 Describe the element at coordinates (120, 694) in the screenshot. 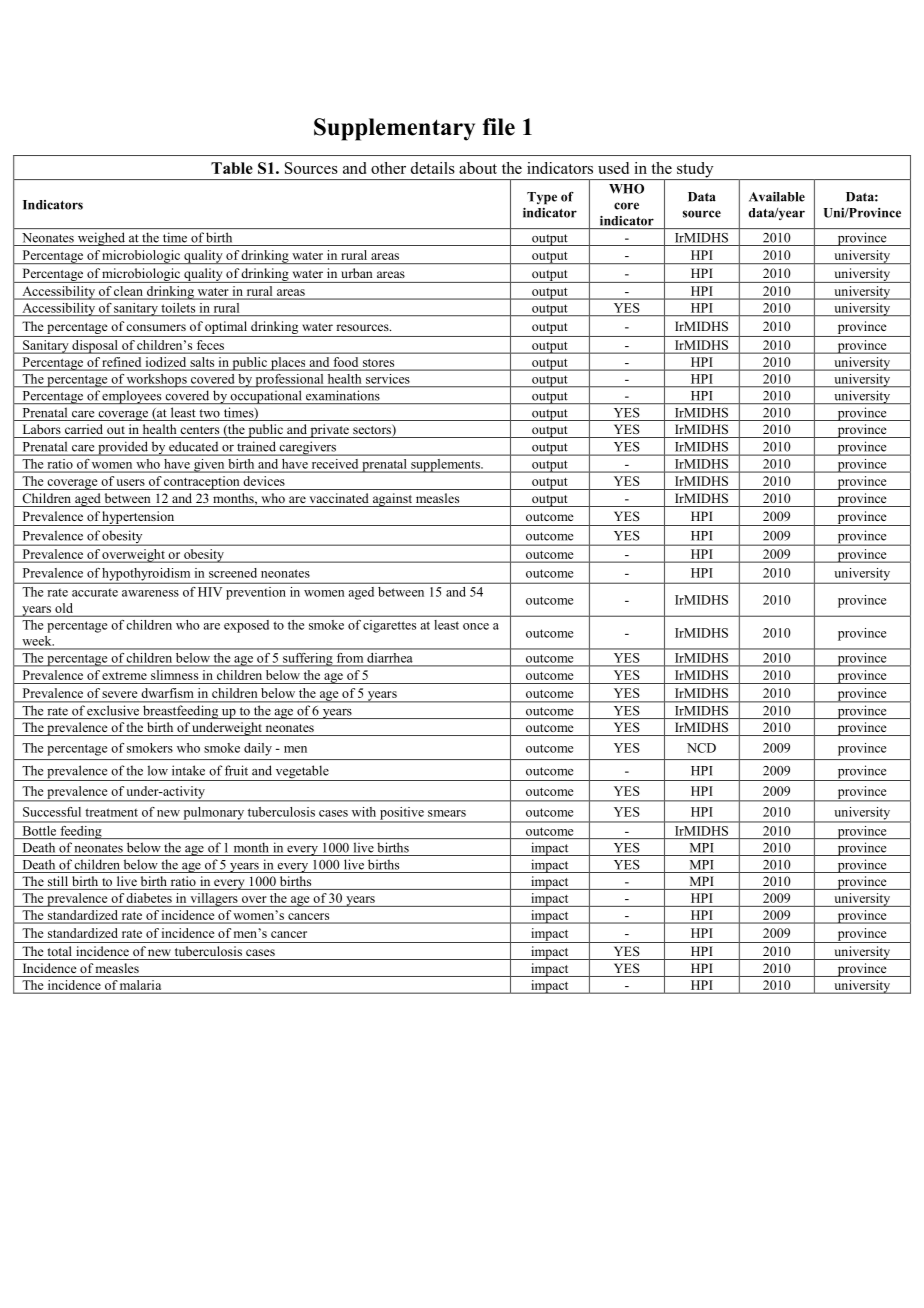

I see `severe` at that location.
